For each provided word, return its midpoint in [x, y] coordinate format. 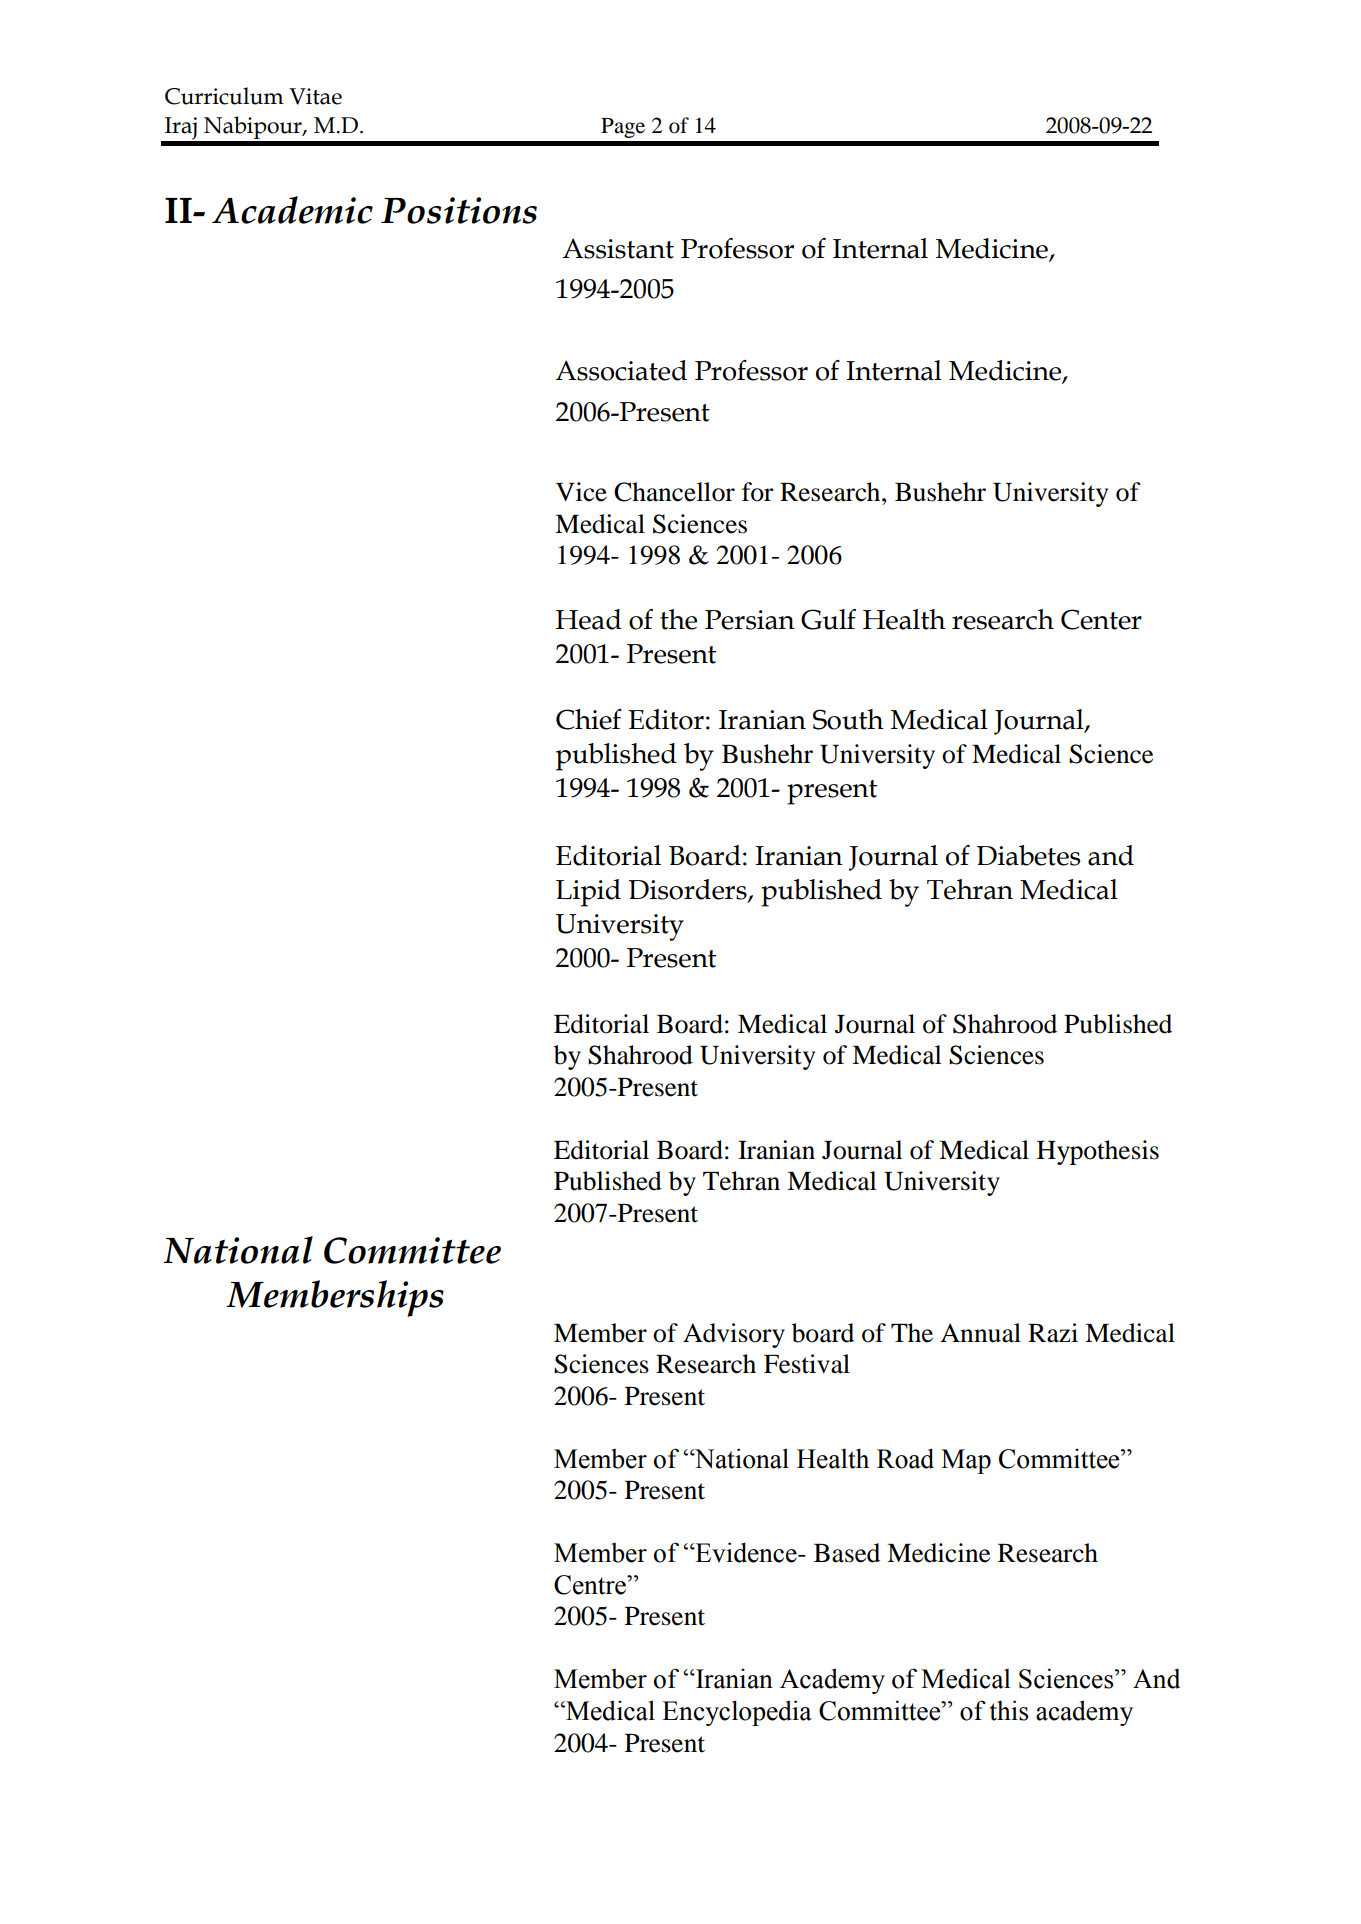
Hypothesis [1098, 1152]
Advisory [734, 1335]
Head [589, 619]
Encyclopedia [737, 1713]
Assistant [618, 248]
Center [1101, 619]
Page [623, 128]
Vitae [315, 96]
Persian [750, 620]
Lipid [588, 893]
